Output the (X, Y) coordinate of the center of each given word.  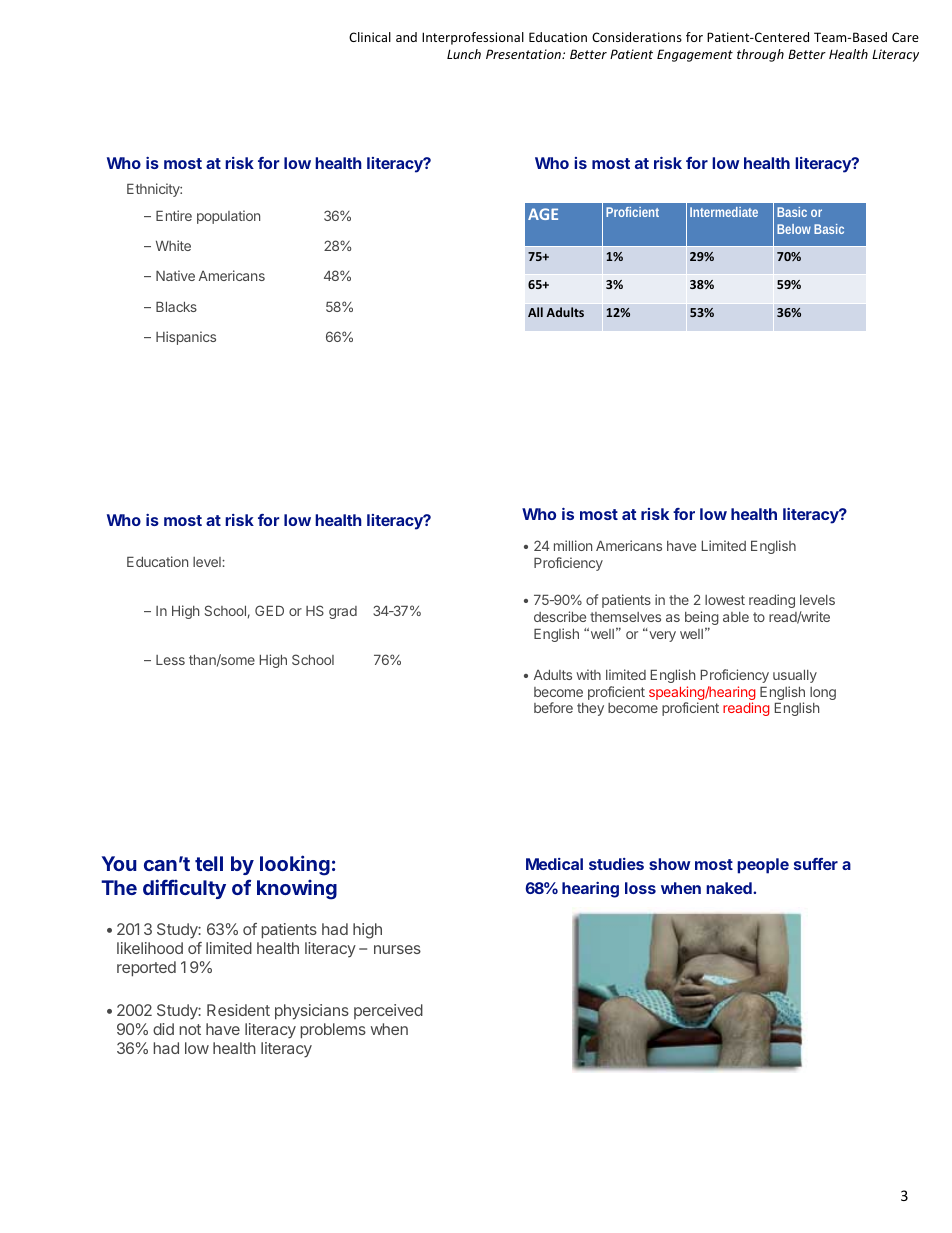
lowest (725, 600)
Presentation (524, 54)
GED (269, 610)
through (760, 55)
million (573, 545)
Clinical (370, 37)
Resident (238, 1010)
